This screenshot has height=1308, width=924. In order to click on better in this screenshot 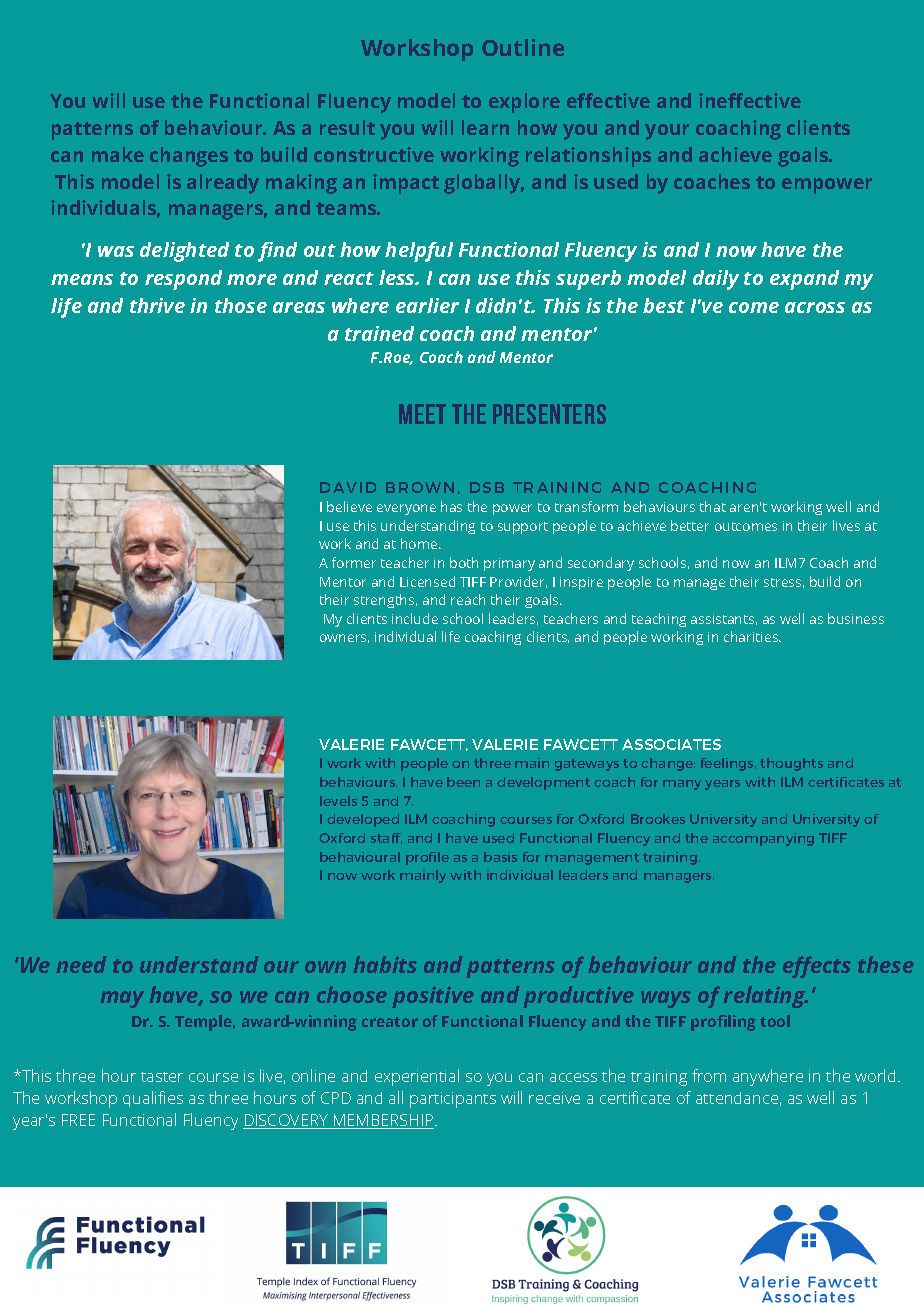, I will do `click(690, 525)`.
